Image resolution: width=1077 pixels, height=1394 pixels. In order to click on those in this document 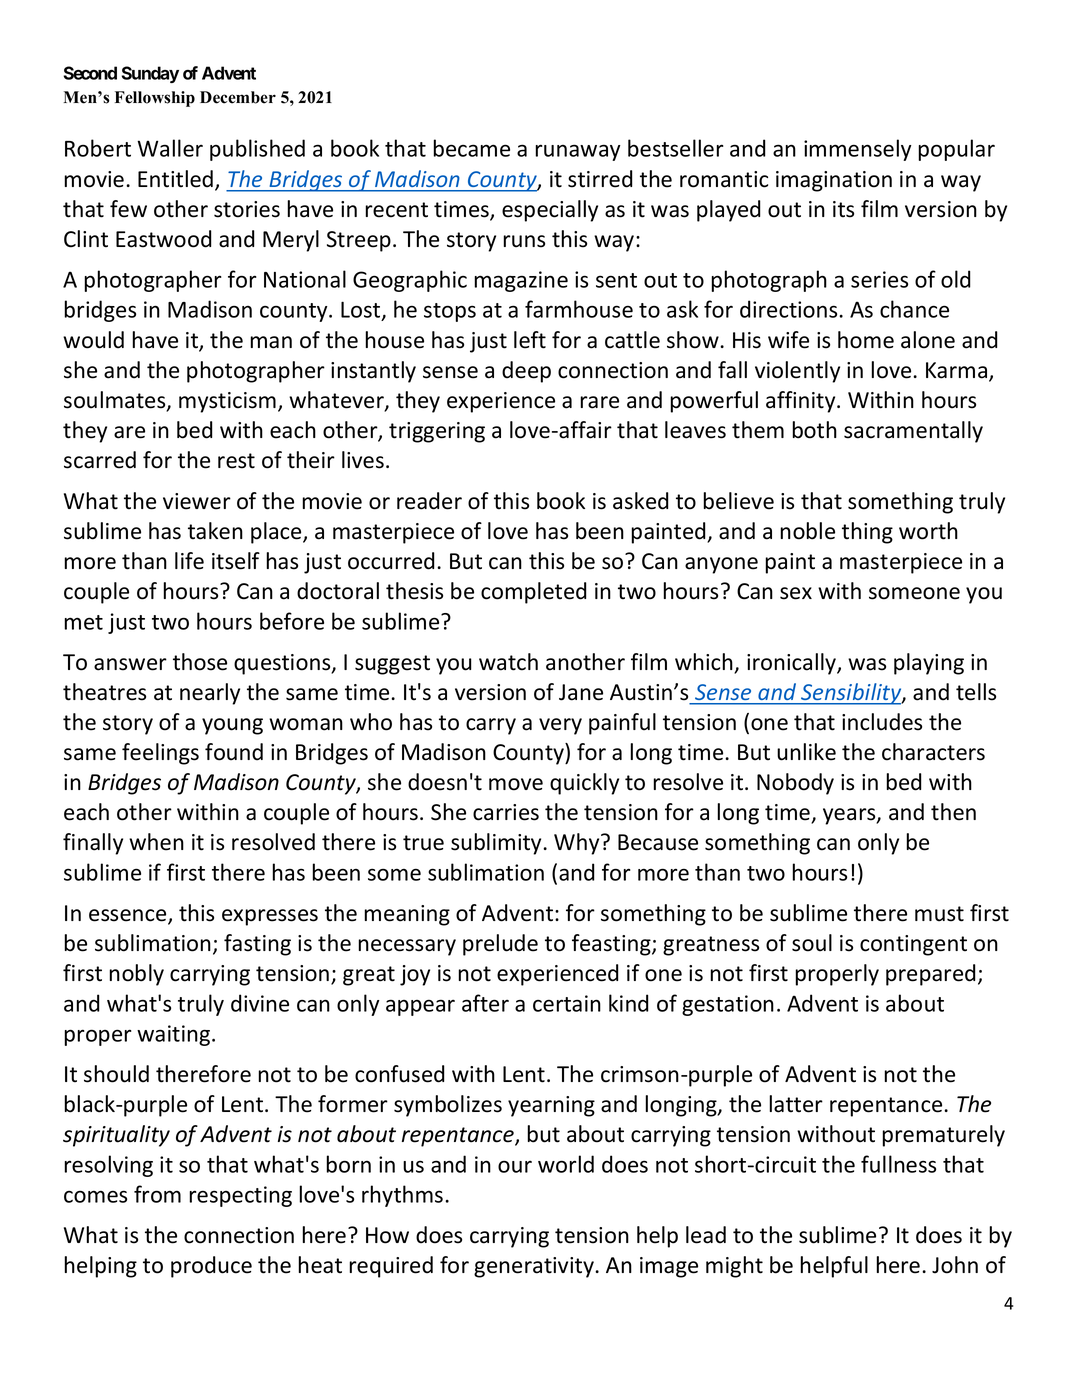, I will do `click(200, 662)`.
